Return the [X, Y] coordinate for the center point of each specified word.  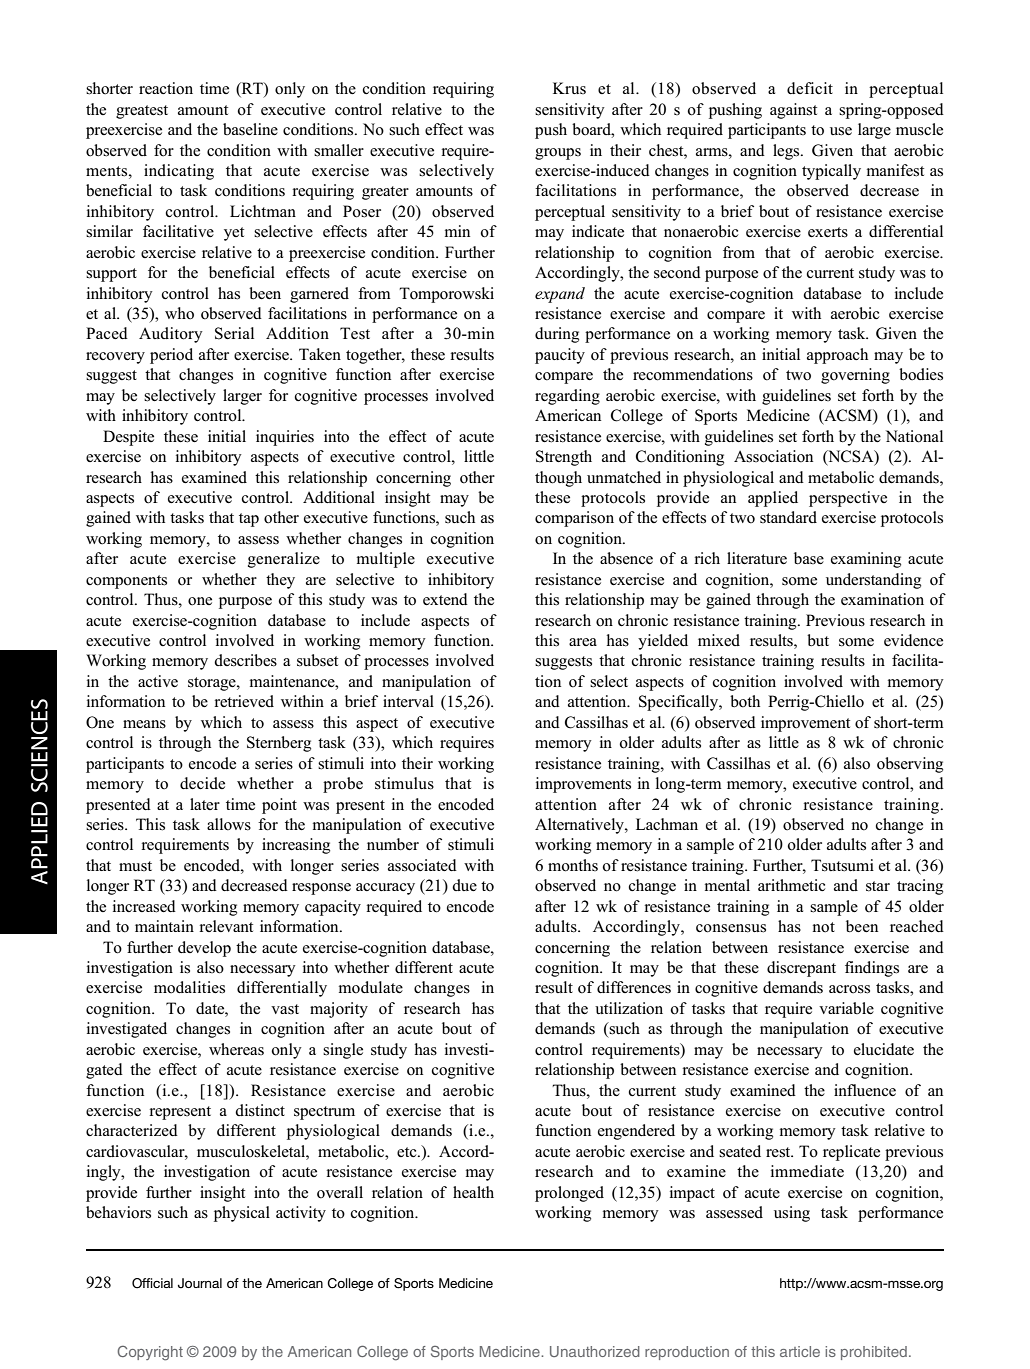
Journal [200, 1283]
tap [249, 520]
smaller [339, 150]
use [841, 131]
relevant [226, 926]
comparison [574, 519]
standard [788, 517]
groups [558, 154]
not [824, 927]
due [464, 885]
